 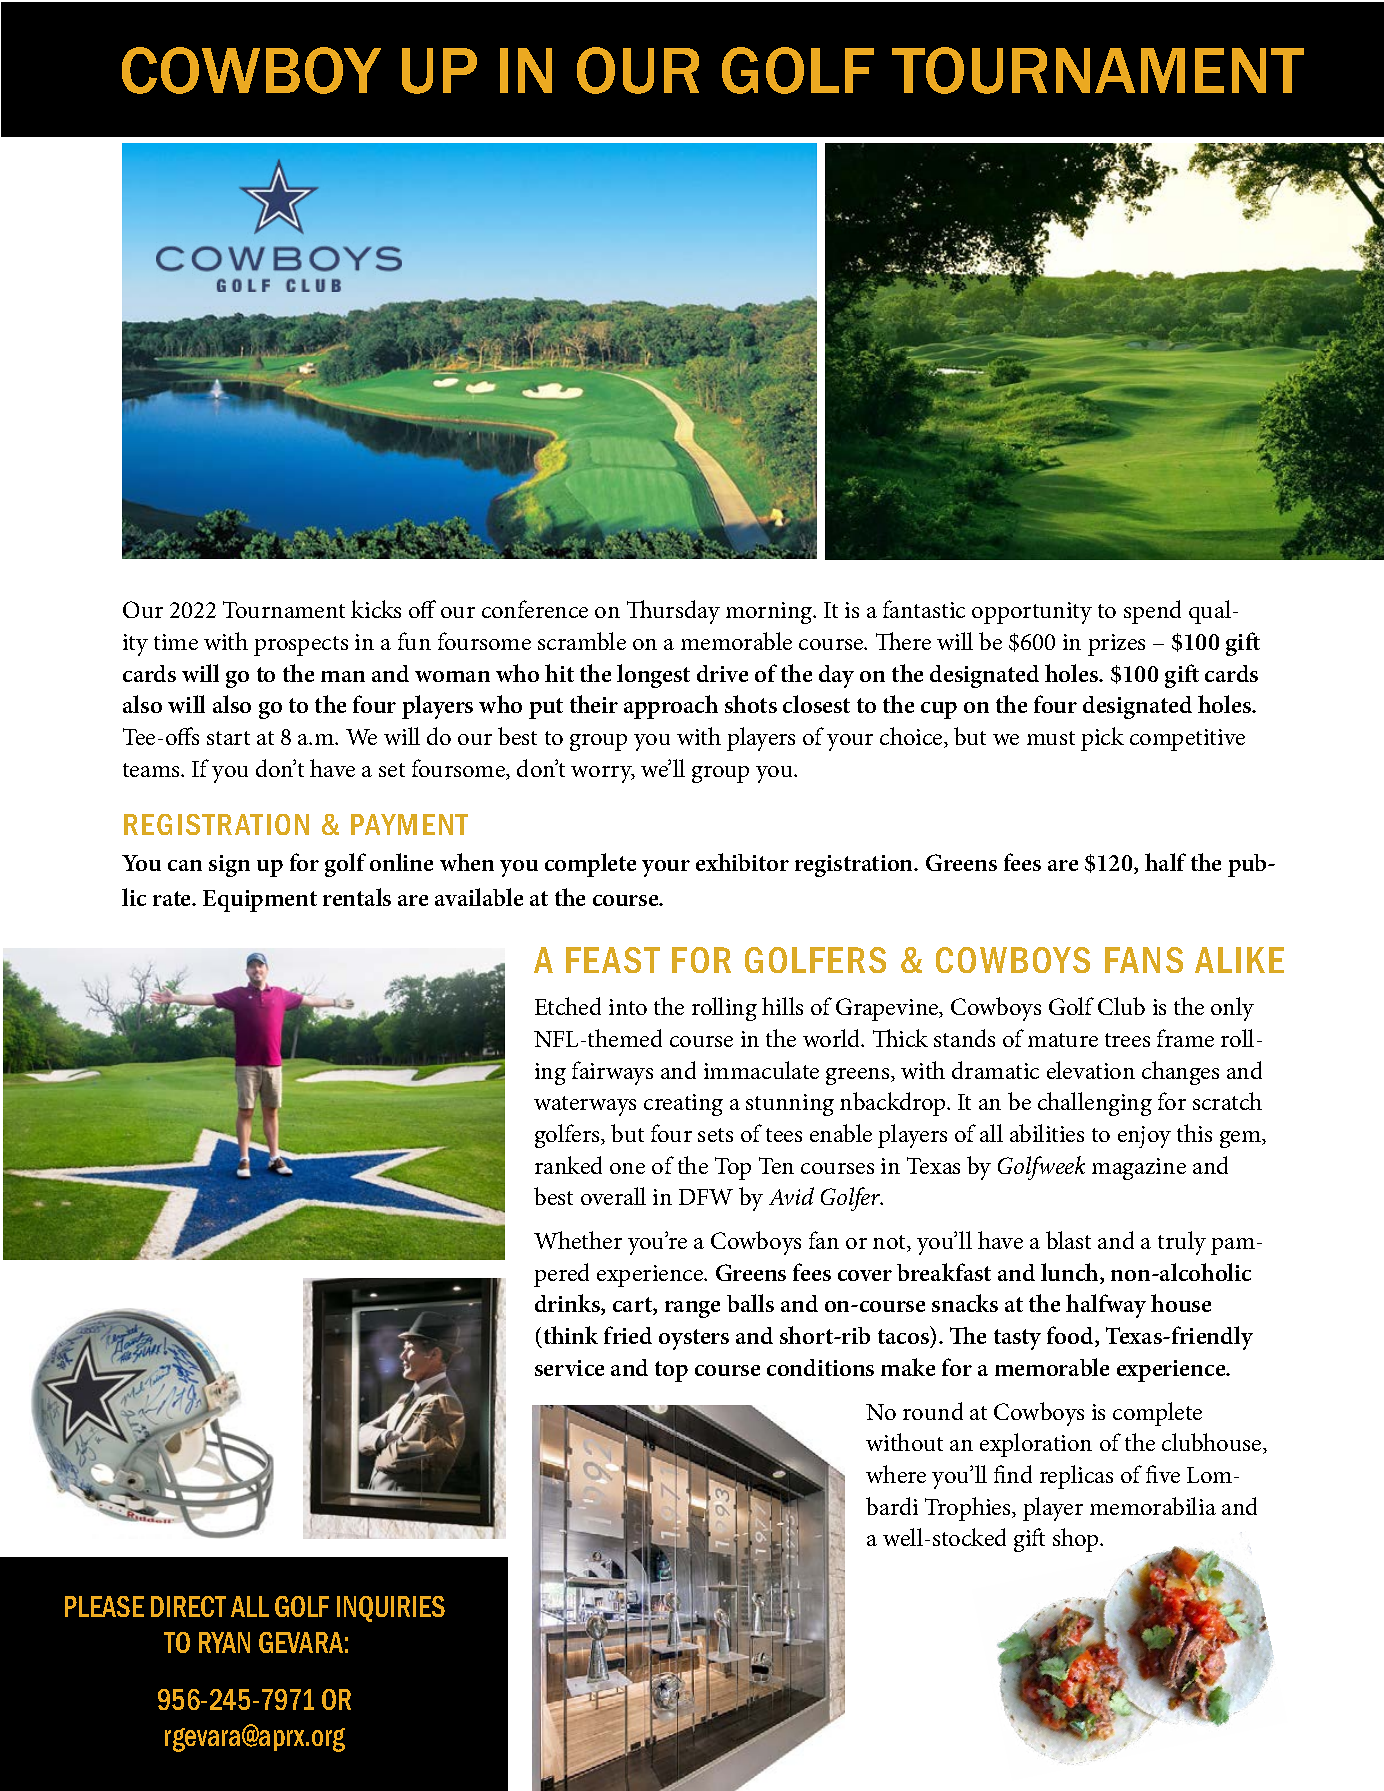 What do you see at coordinates (260, 901) in the screenshot?
I see `Equipment` at bounding box center [260, 901].
